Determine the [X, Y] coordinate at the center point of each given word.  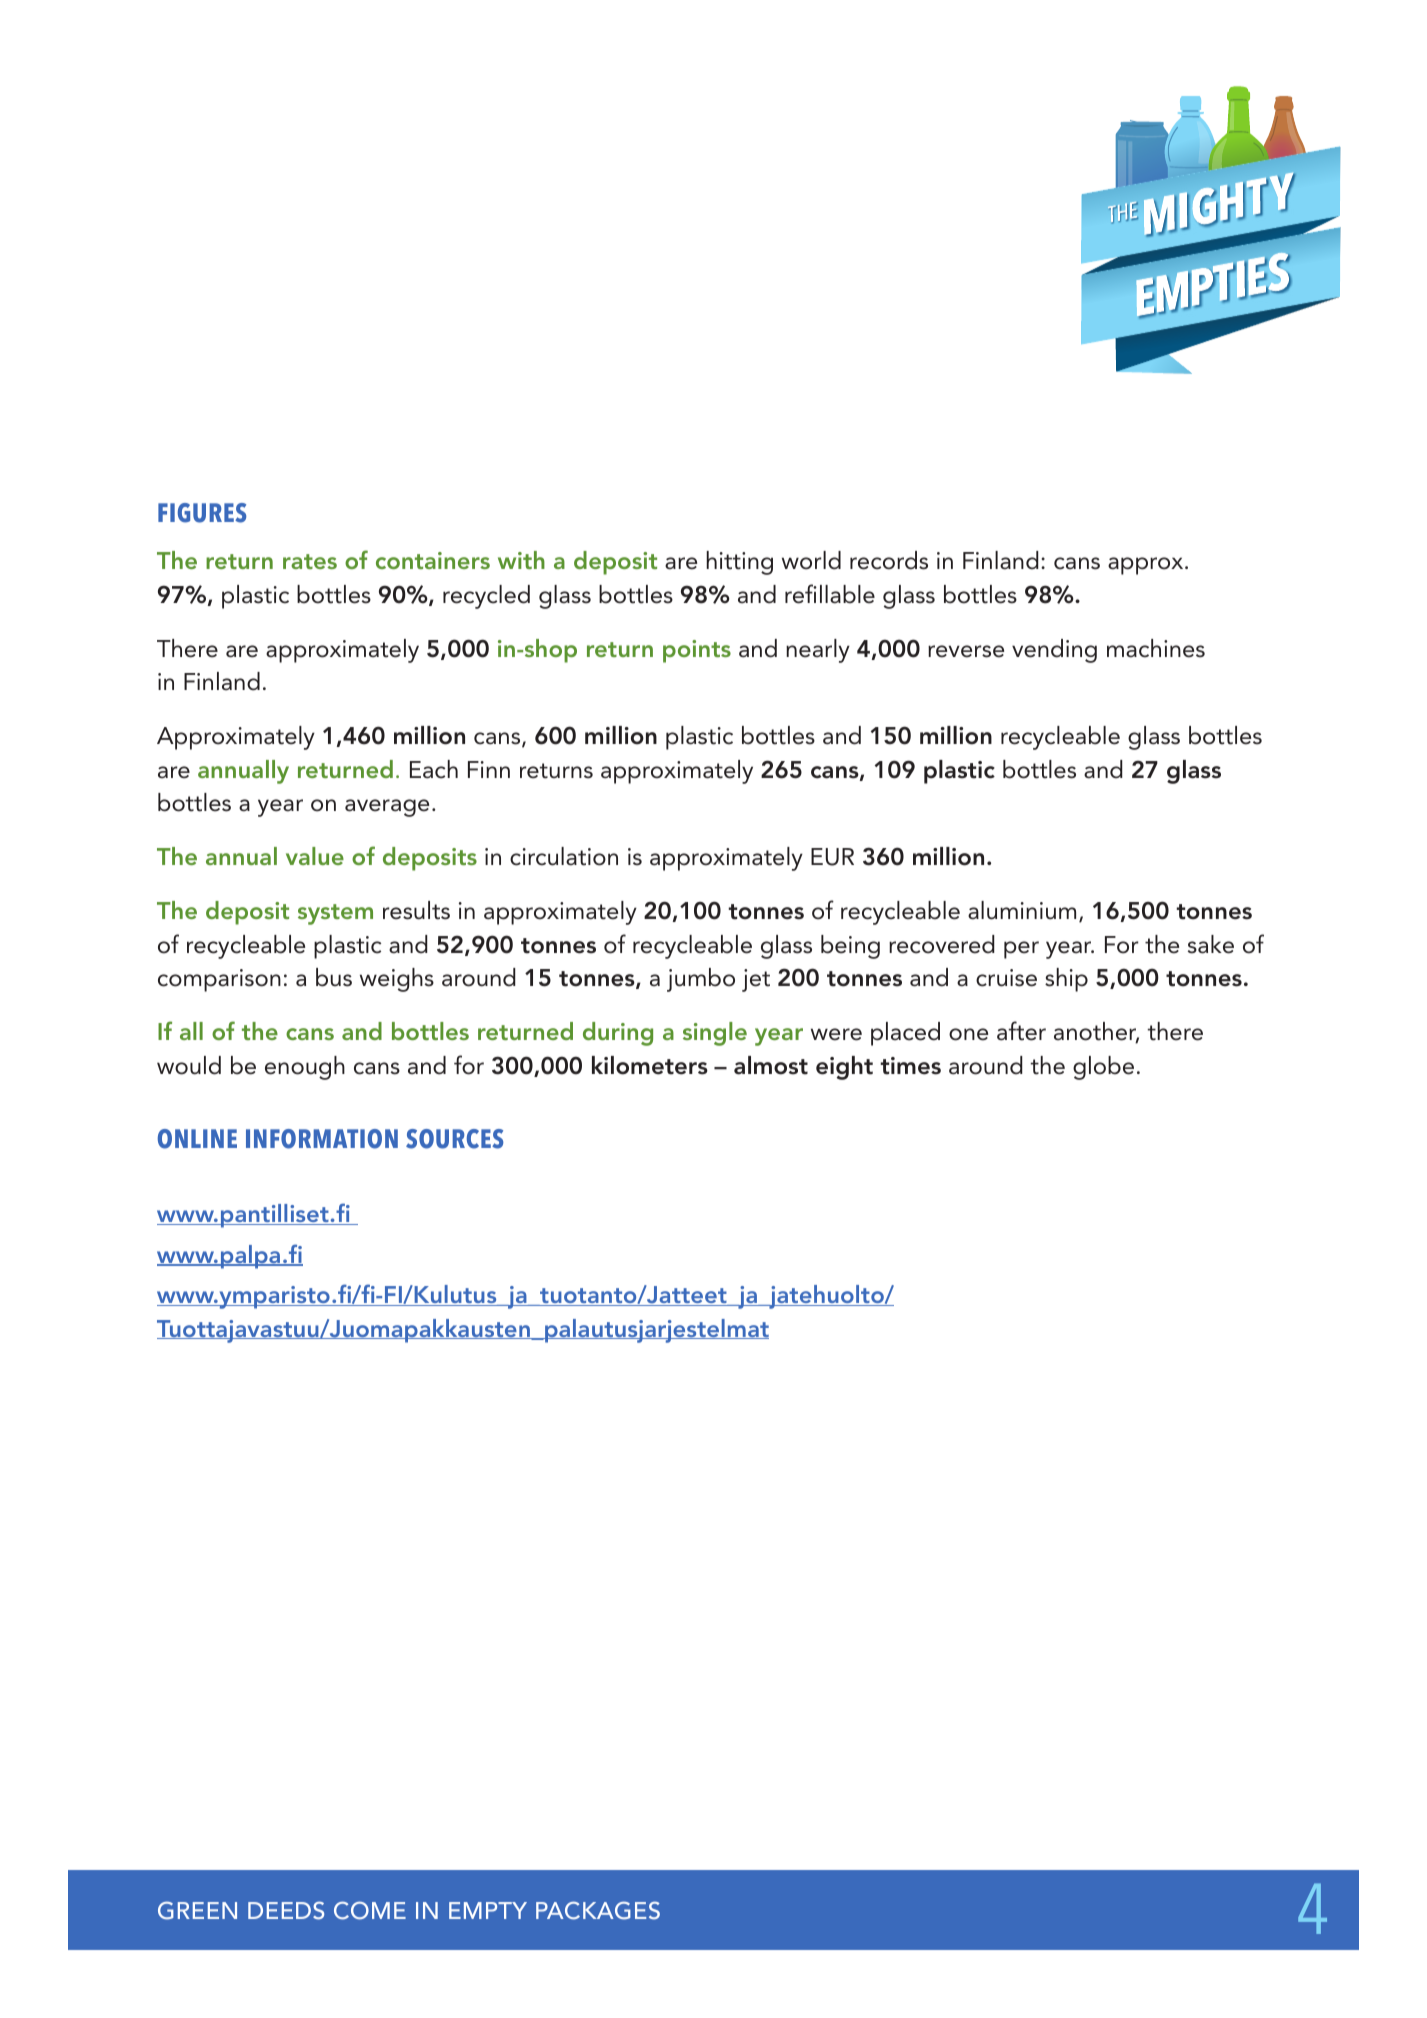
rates [310, 561]
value [315, 856]
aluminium [1022, 910]
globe [1103, 1068]
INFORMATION [322, 1139]
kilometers [650, 1065]
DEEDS [286, 1910]
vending [1054, 651]
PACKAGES [598, 1910]
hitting [739, 563]
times [910, 1066]
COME [370, 1910]
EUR [832, 857]
